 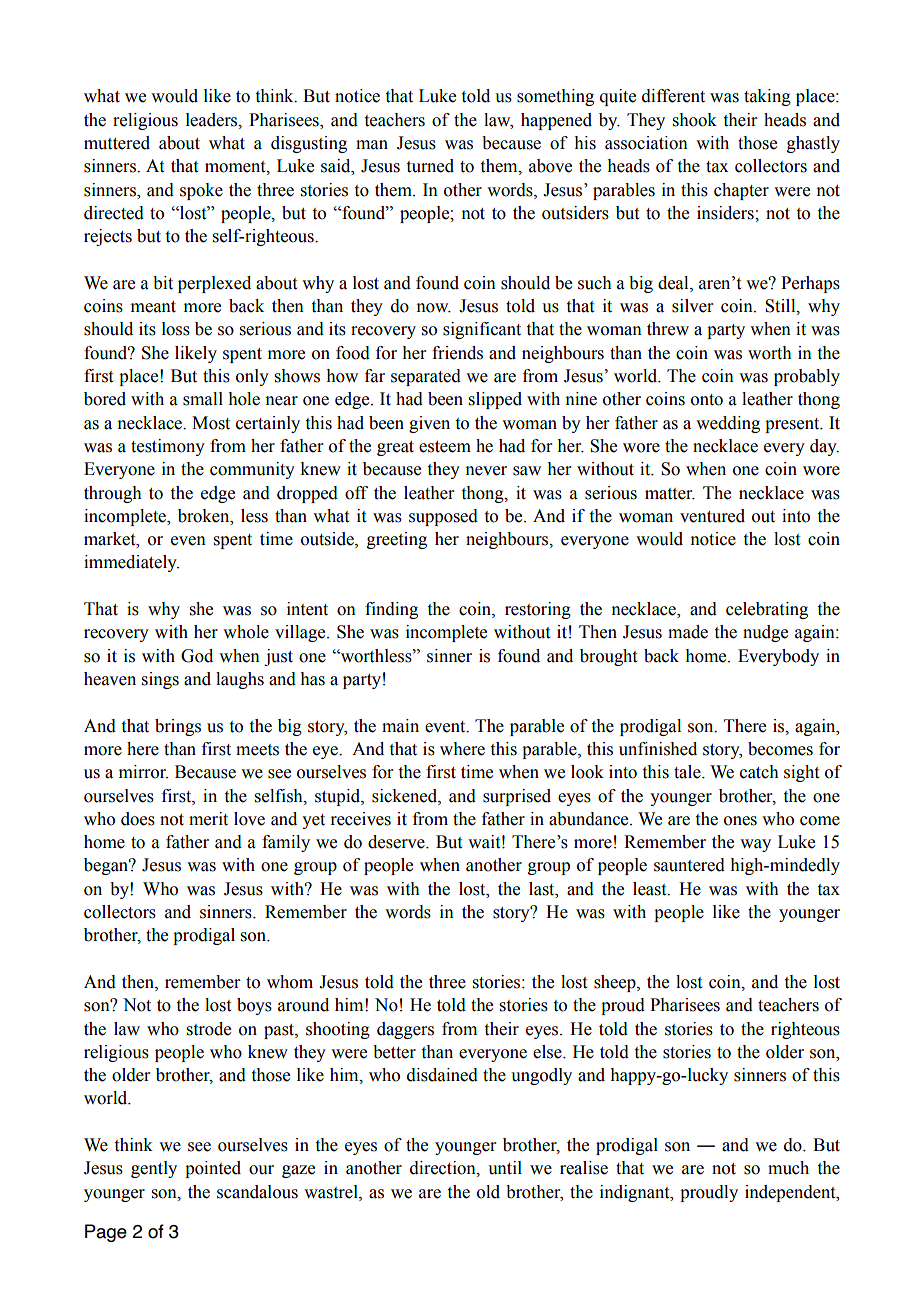 What do you see at coordinates (213, 120) in the screenshot?
I see `leaders` at bounding box center [213, 120].
